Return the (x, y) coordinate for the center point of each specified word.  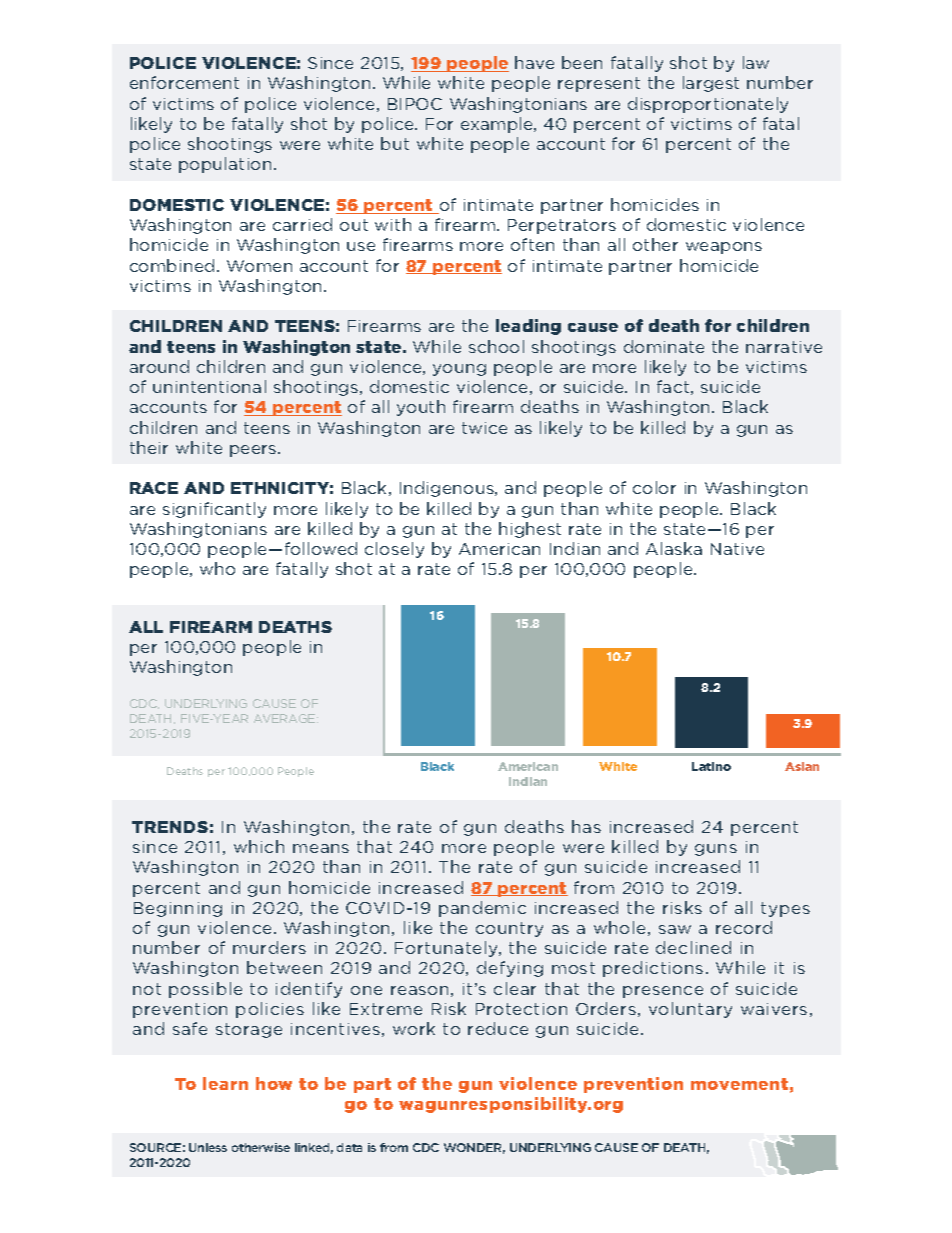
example (498, 125)
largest (711, 84)
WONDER (474, 1148)
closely (394, 550)
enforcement (184, 82)
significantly (214, 510)
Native (737, 549)
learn (225, 1083)
